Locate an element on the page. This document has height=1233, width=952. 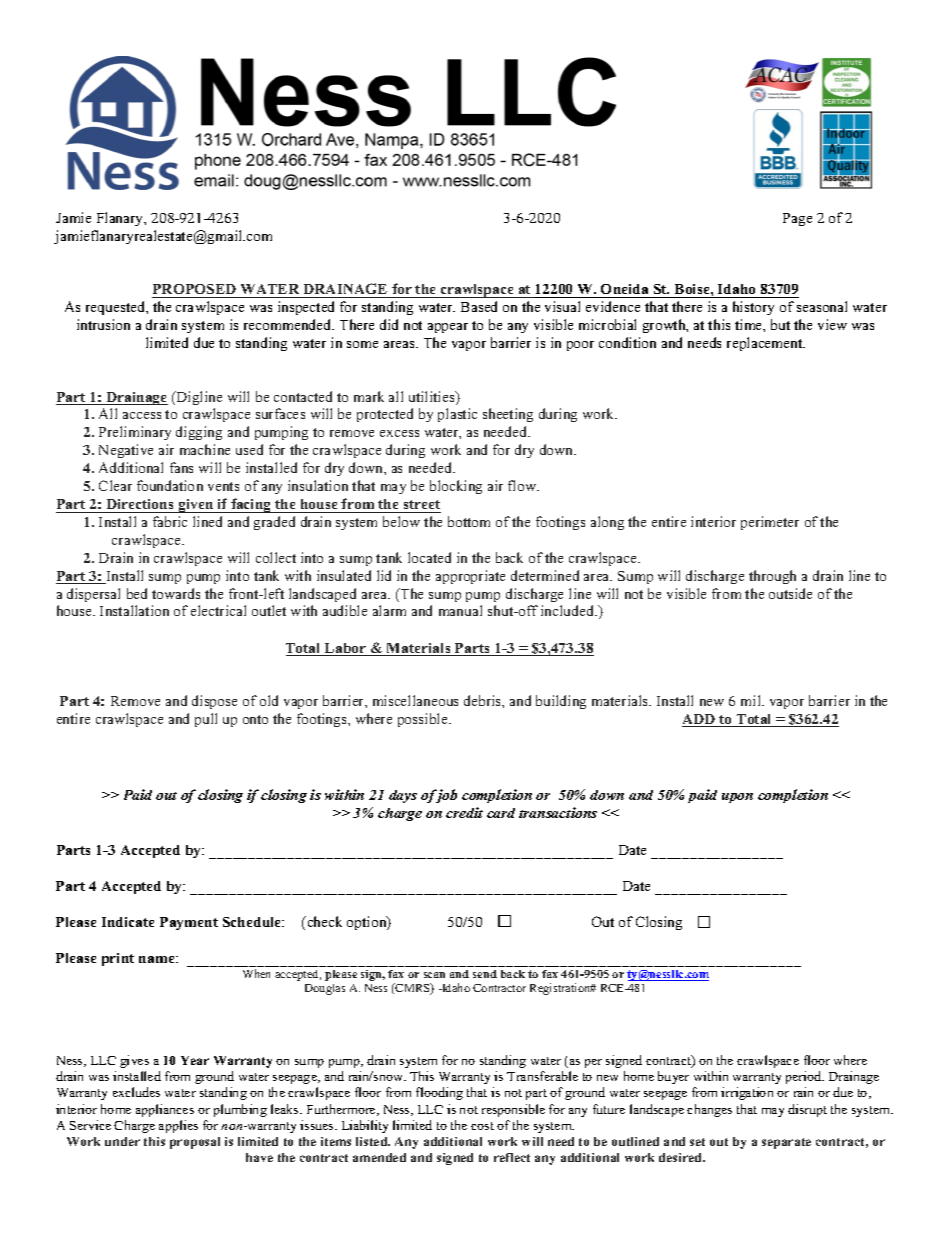
Payment is located at coordinates (189, 923).
